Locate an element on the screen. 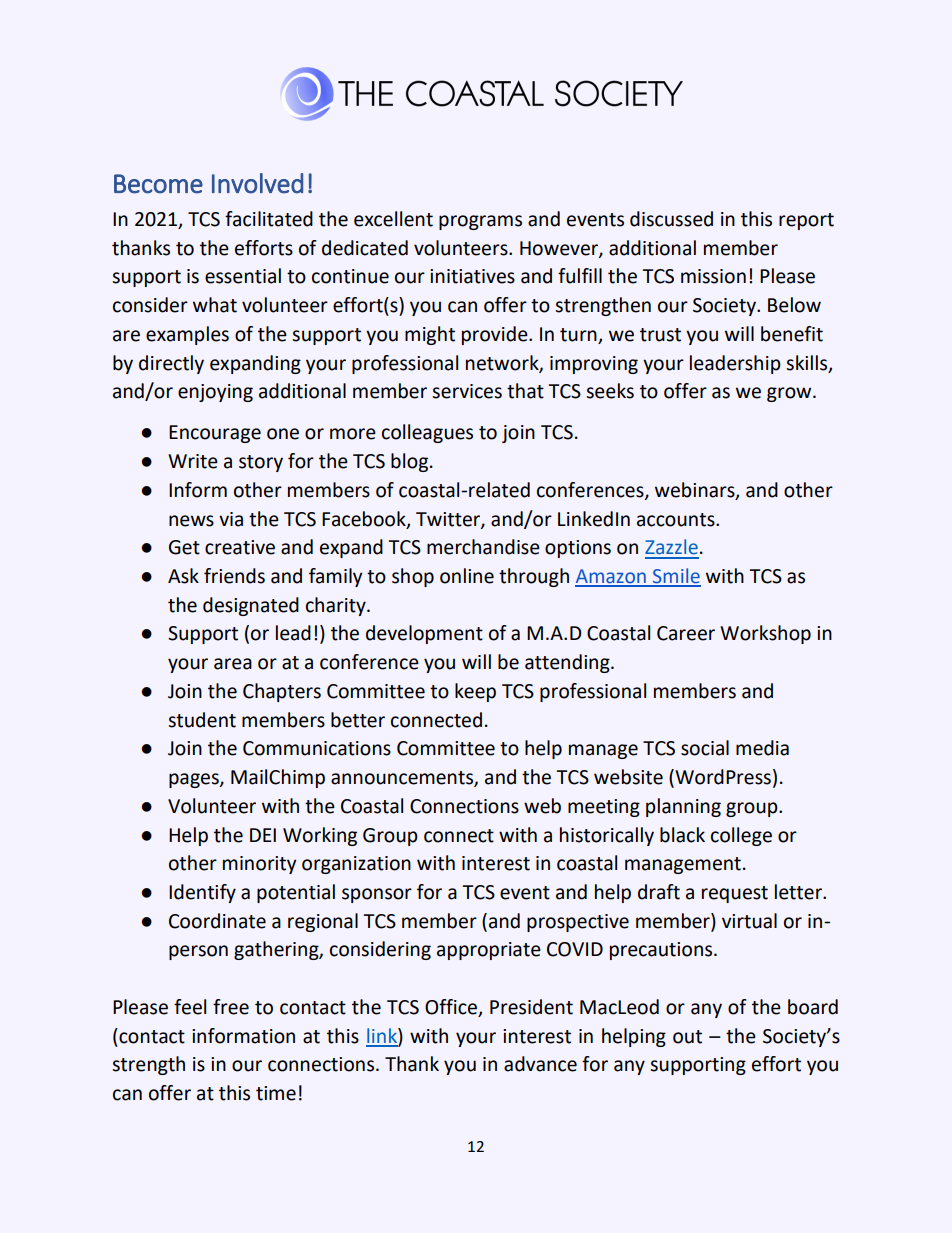  pages is located at coordinates (195, 780).
